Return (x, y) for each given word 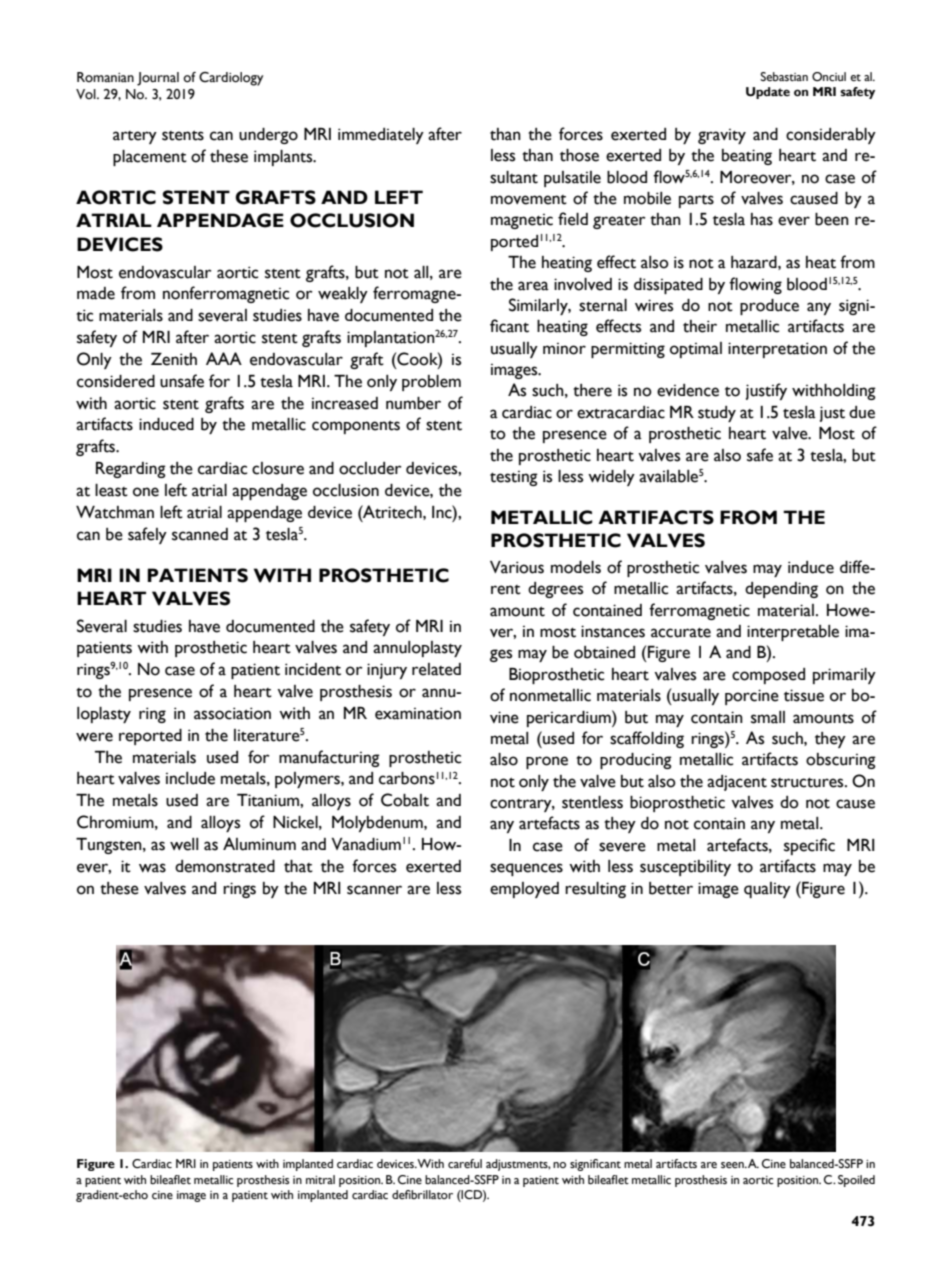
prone (547, 762)
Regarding (131, 470)
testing (514, 478)
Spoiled (856, 1181)
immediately (381, 136)
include (190, 778)
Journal (158, 79)
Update (768, 93)
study (717, 414)
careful (465, 1164)
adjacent (737, 783)
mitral (320, 1179)
